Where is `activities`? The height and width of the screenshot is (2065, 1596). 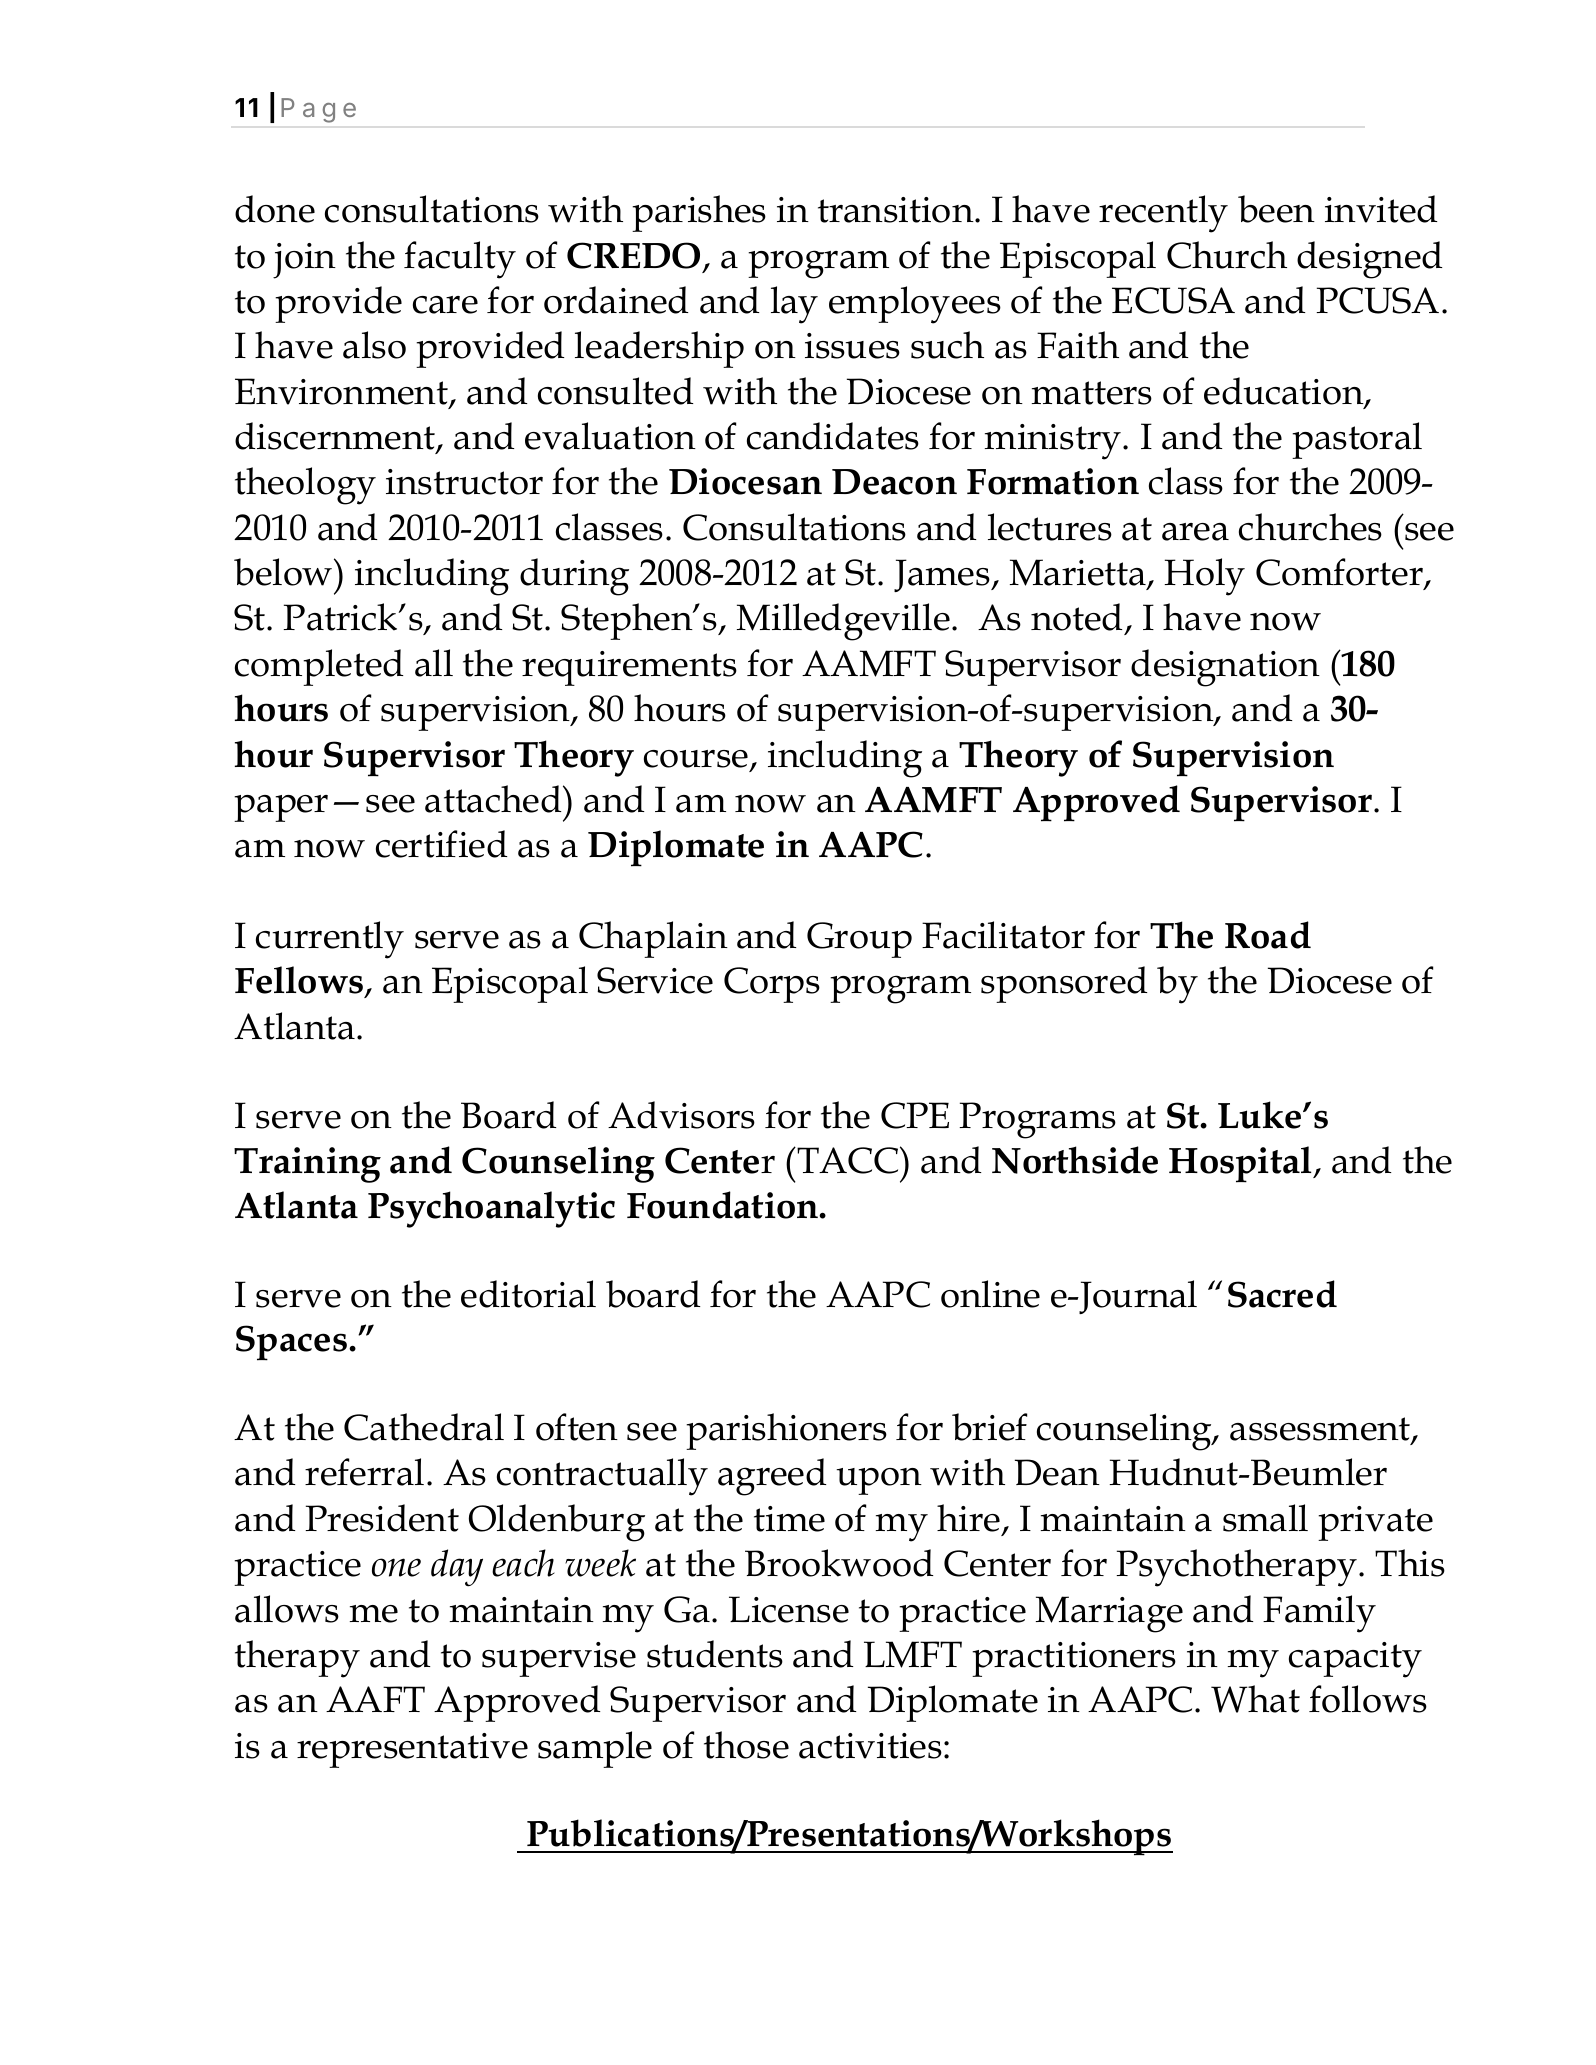 activities is located at coordinates (870, 1746).
